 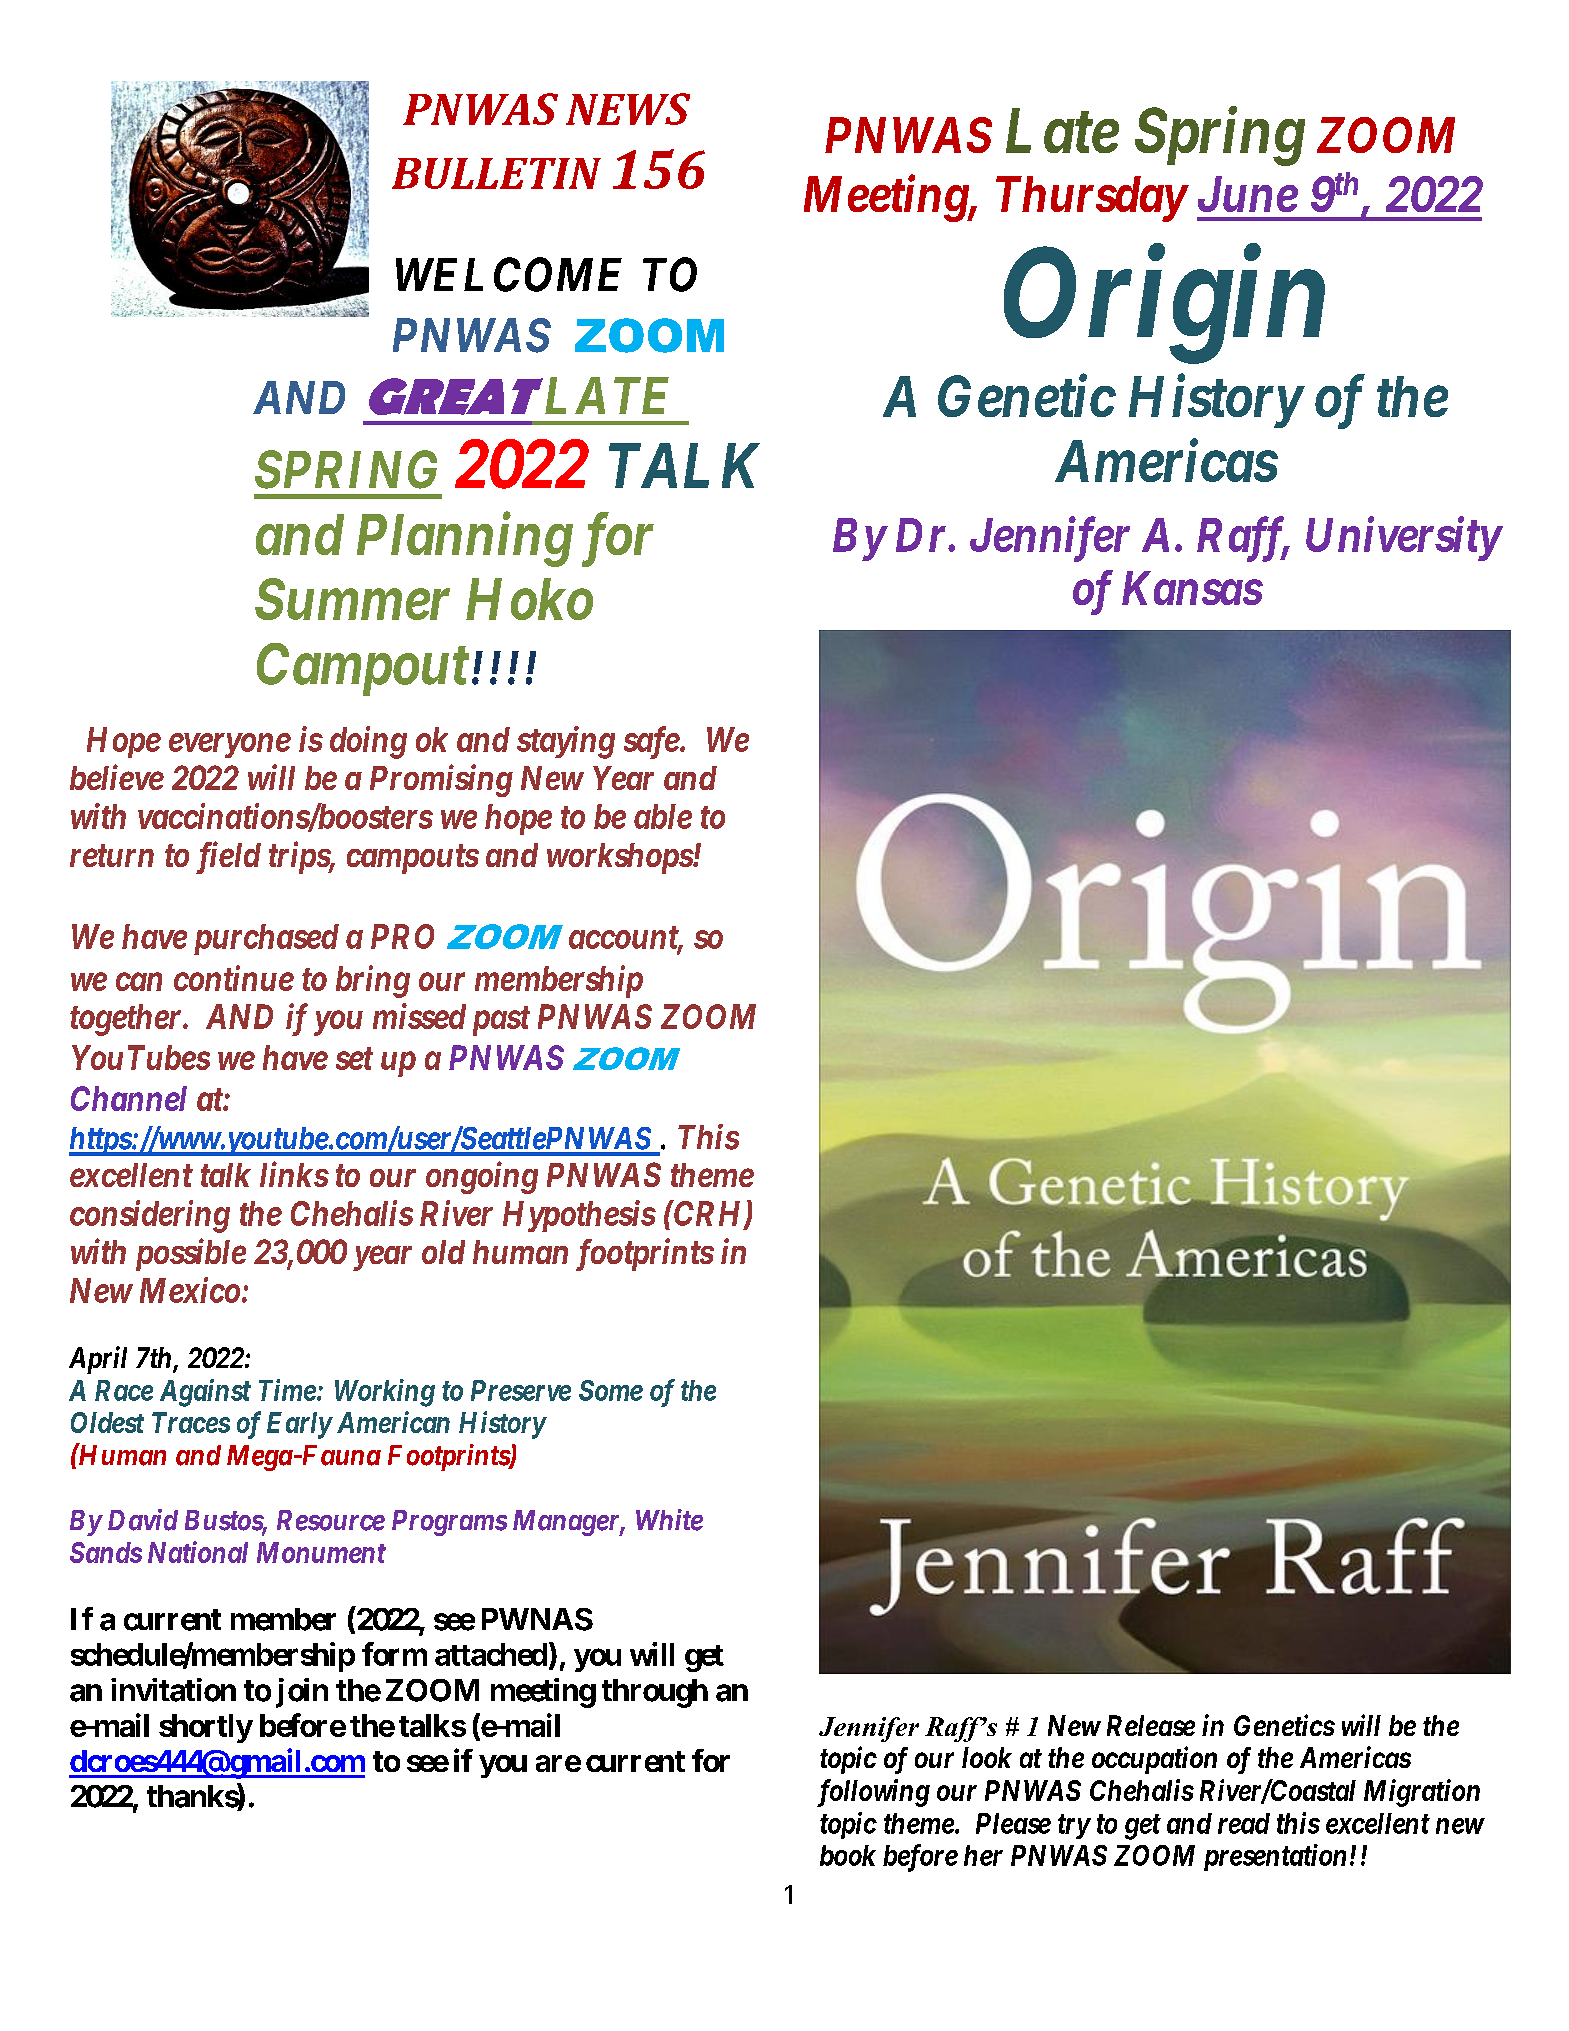 What do you see at coordinates (302, 1693) in the screenshot?
I see `join` at bounding box center [302, 1693].
